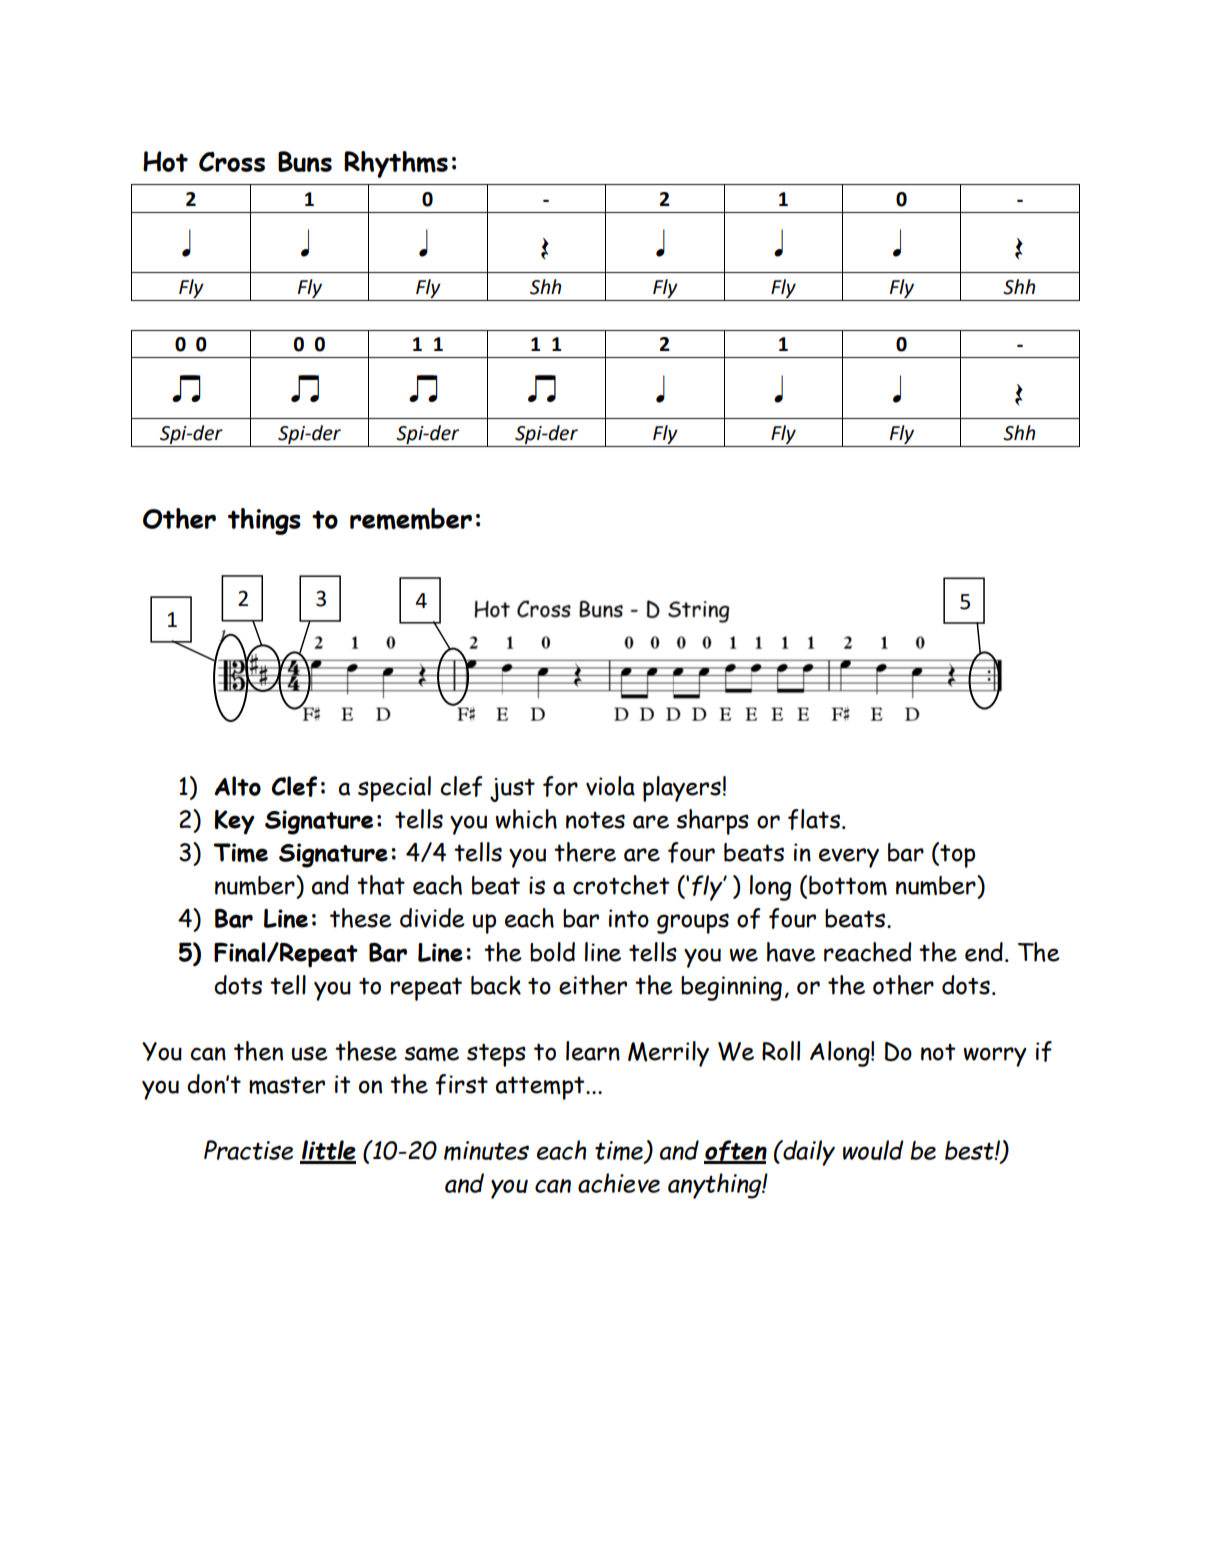 Image resolution: width=1211 pixels, height=1567 pixels. What do you see at coordinates (411, 519) in the screenshot?
I see `remember` at bounding box center [411, 519].
